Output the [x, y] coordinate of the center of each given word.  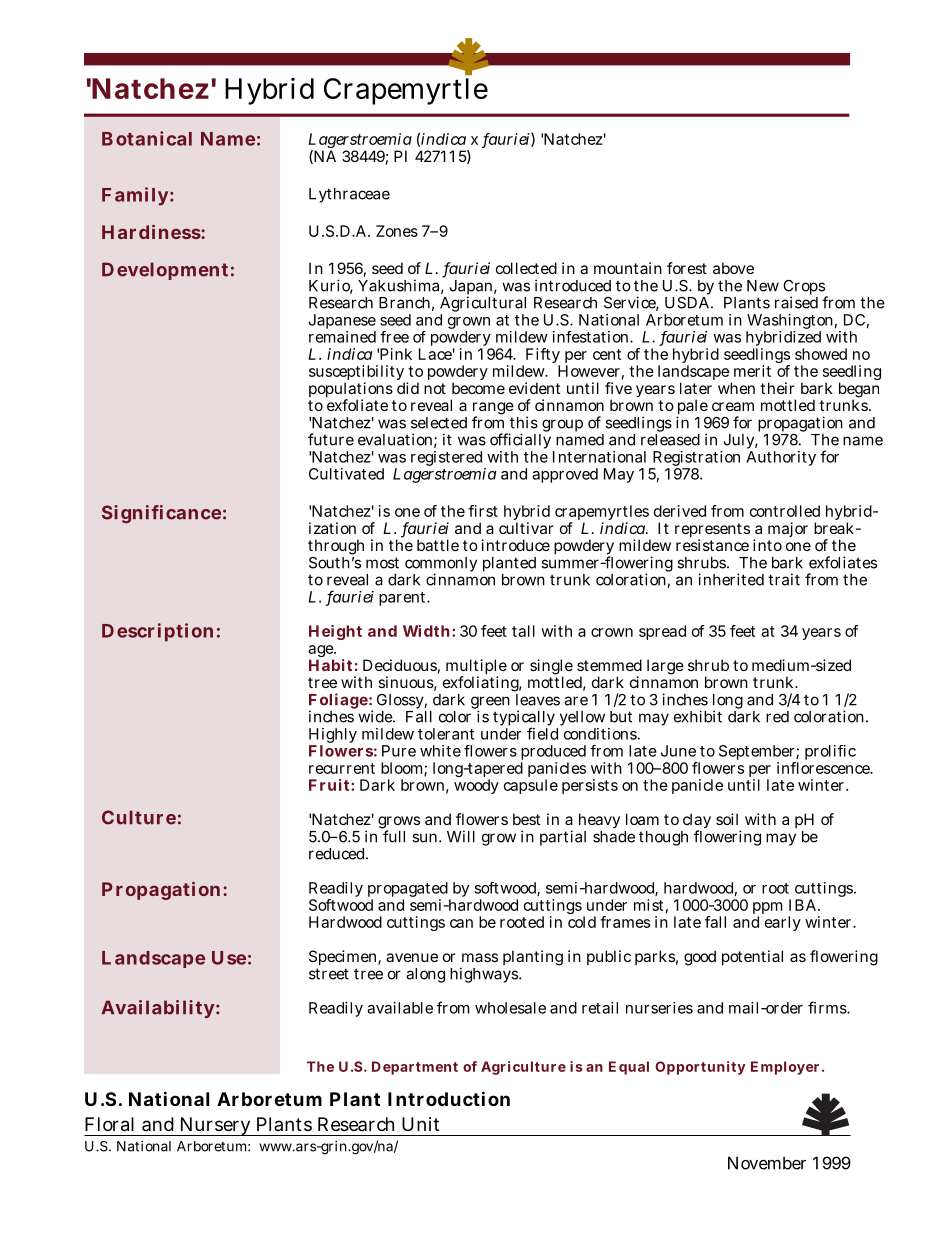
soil [727, 819]
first [483, 511]
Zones [397, 231]
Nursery [215, 1126]
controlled [785, 511]
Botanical [147, 138]
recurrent [342, 768]
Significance [161, 514]
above [733, 268]
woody [476, 786]
